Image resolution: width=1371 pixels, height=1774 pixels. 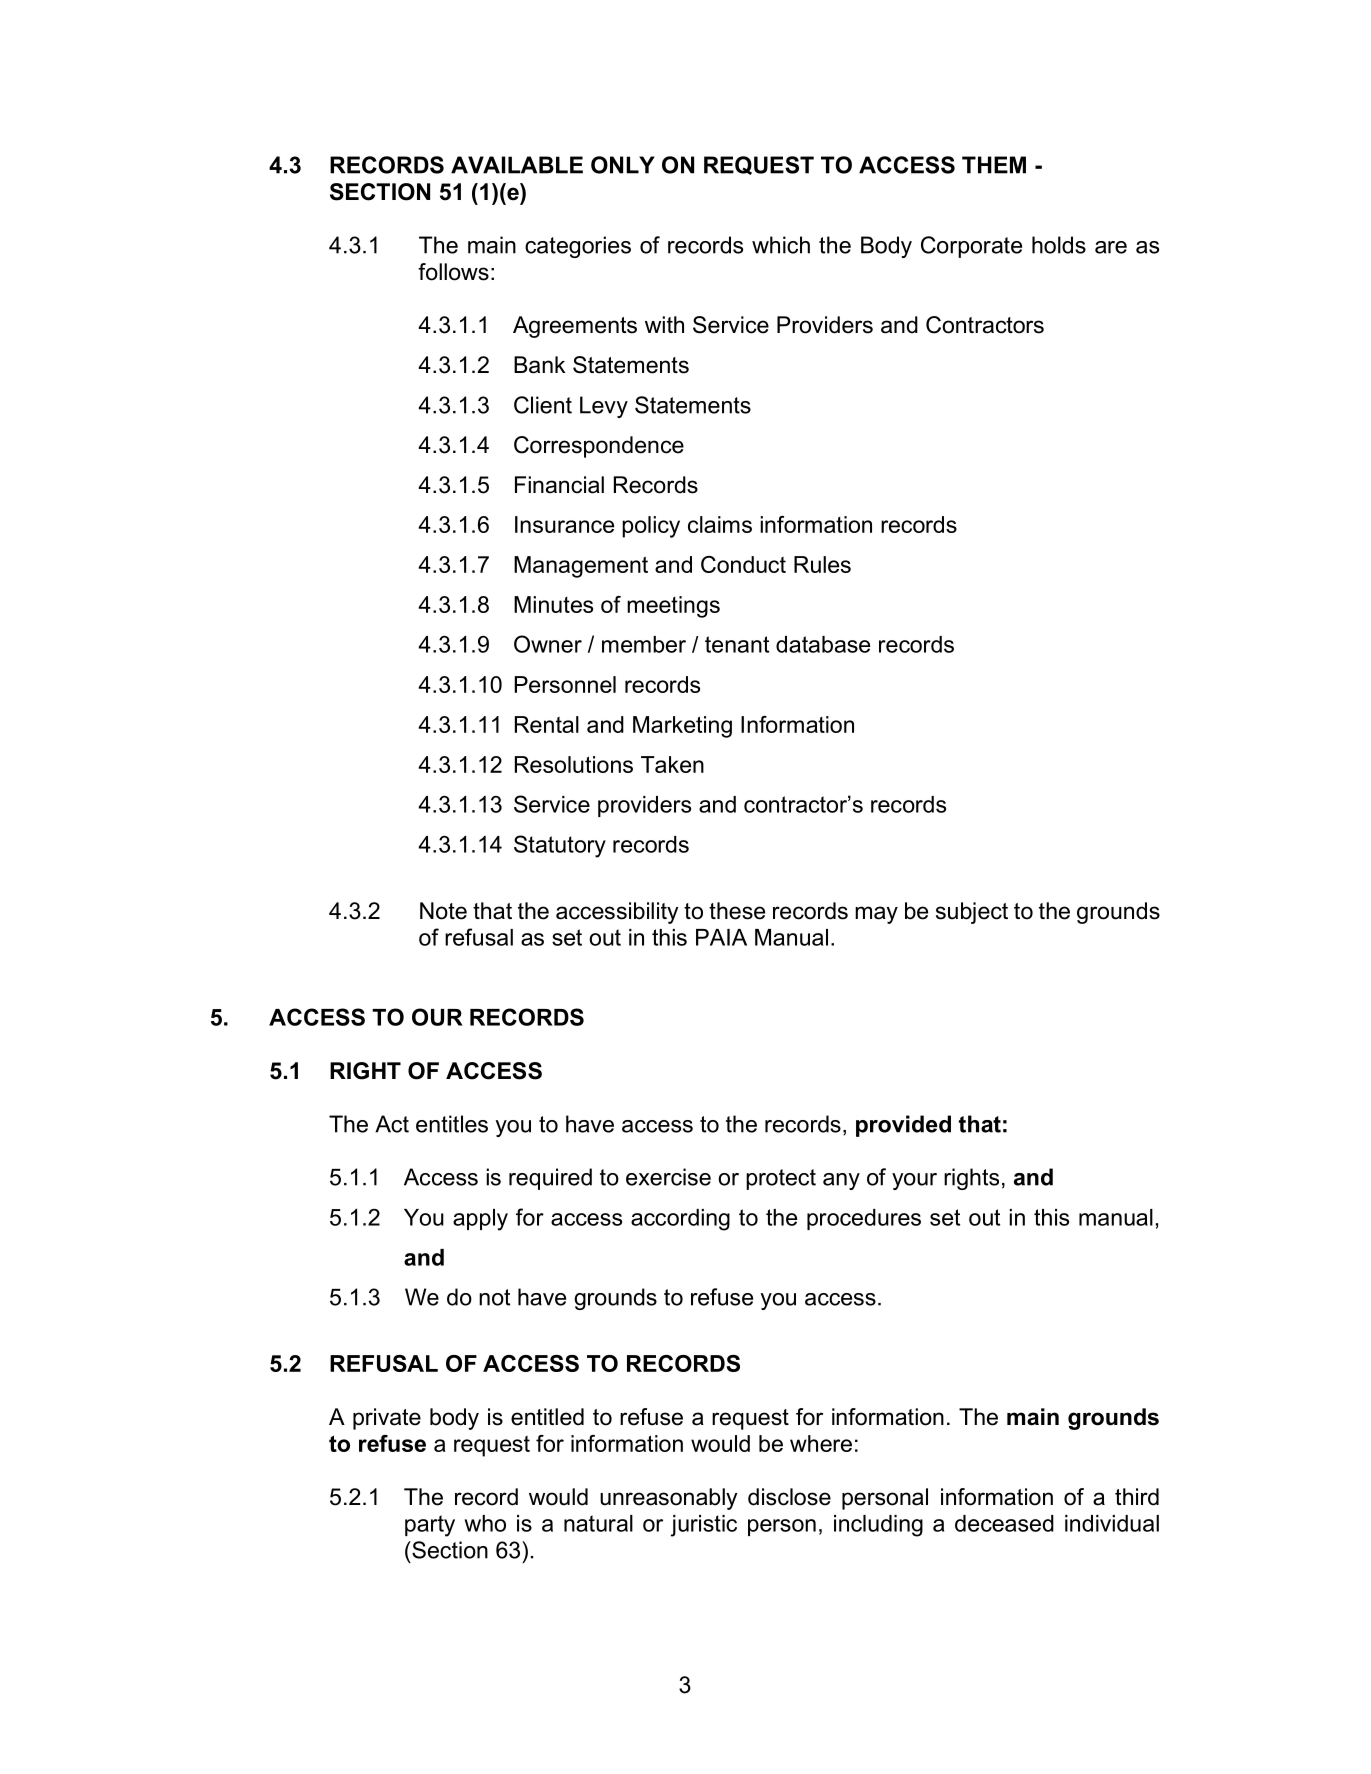 What do you see at coordinates (548, 644) in the screenshot?
I see `Owner` at bounding box center [548, 644].
